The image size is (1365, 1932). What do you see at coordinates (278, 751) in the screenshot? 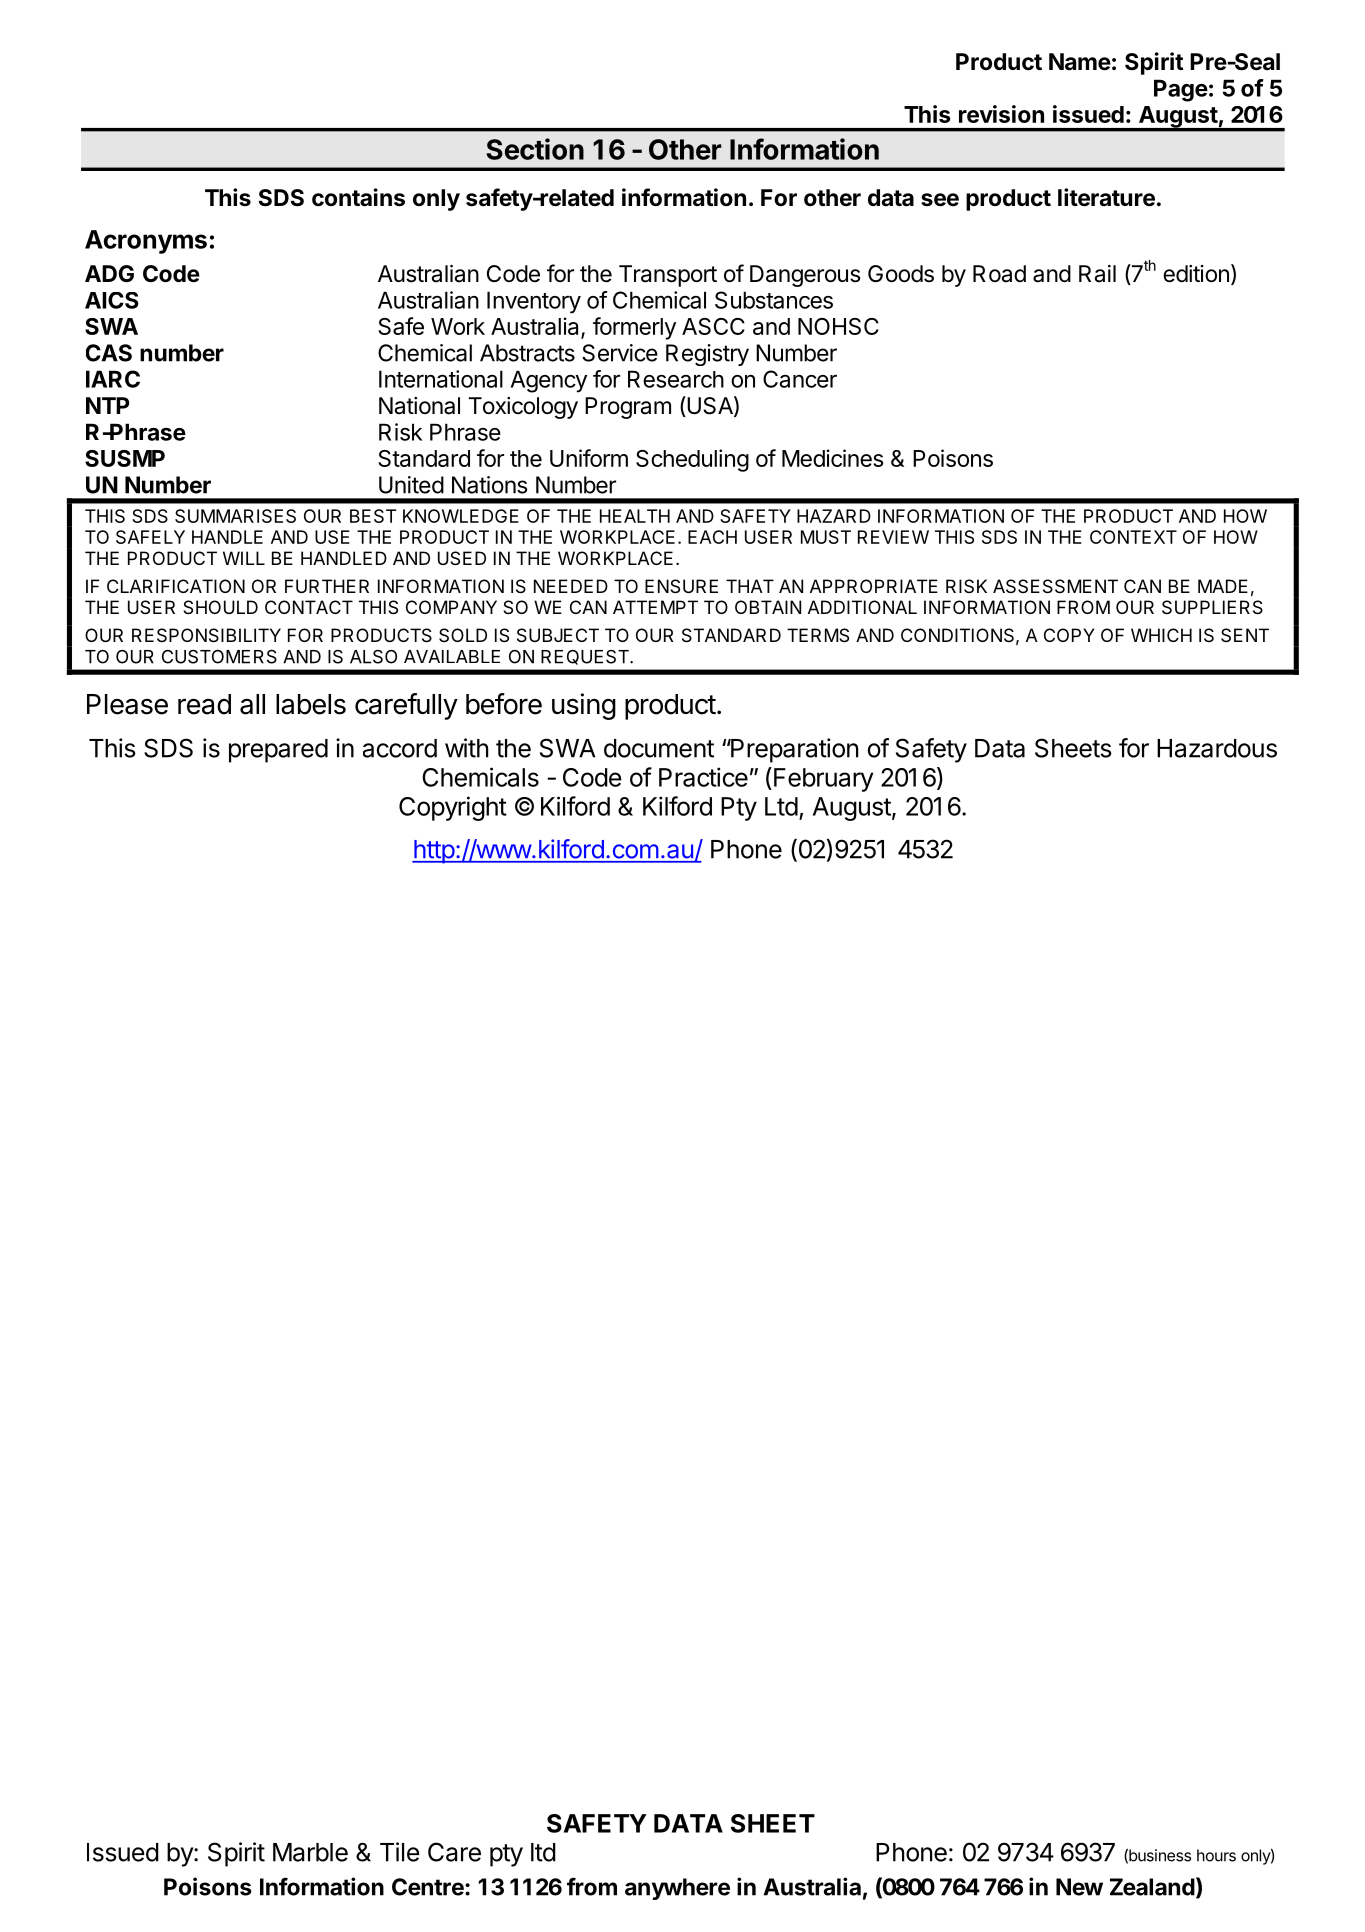
I see `prepared` at bounding box center [278, 751].
